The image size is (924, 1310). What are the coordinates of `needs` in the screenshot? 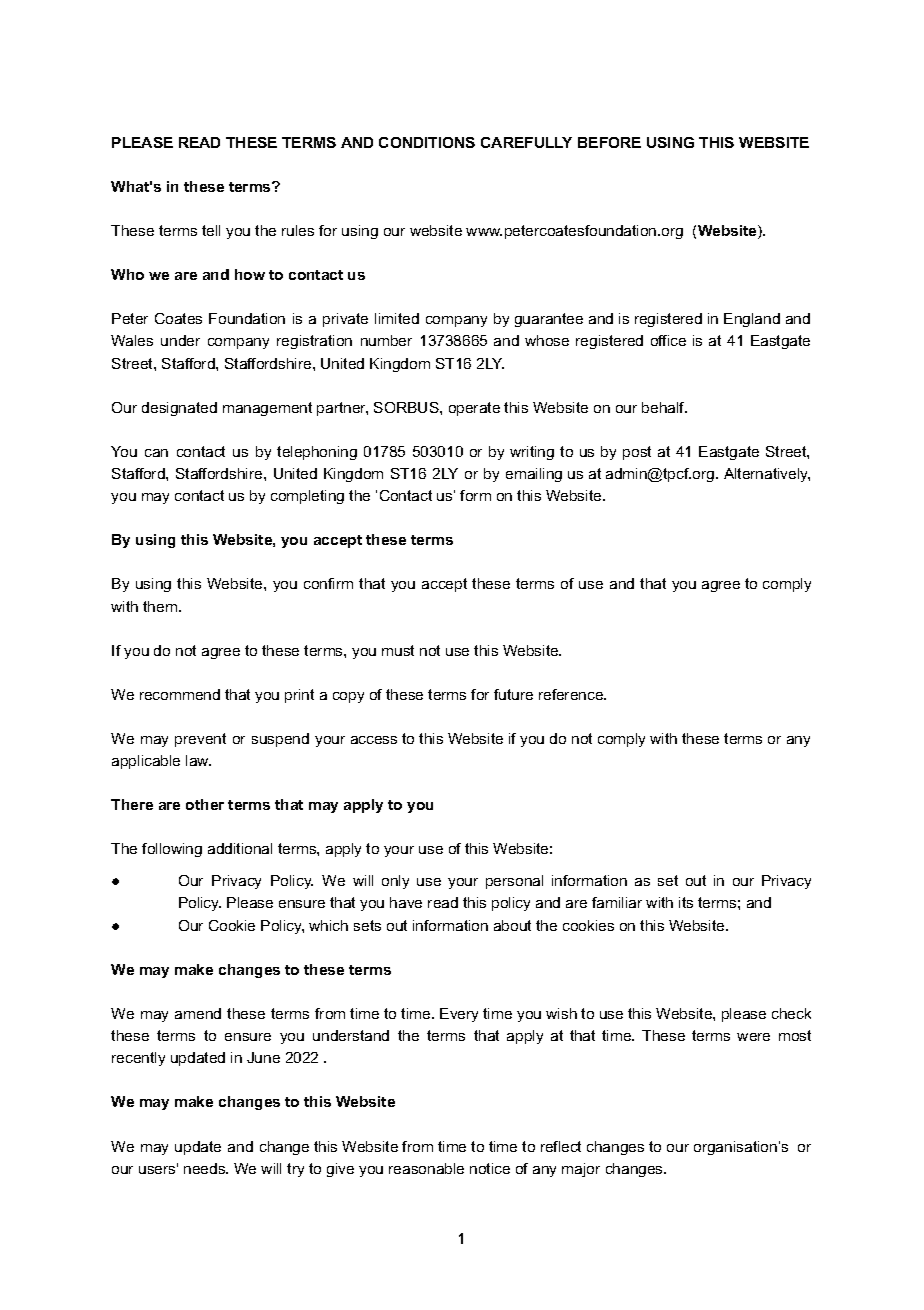 It's located at (206, 1168).
